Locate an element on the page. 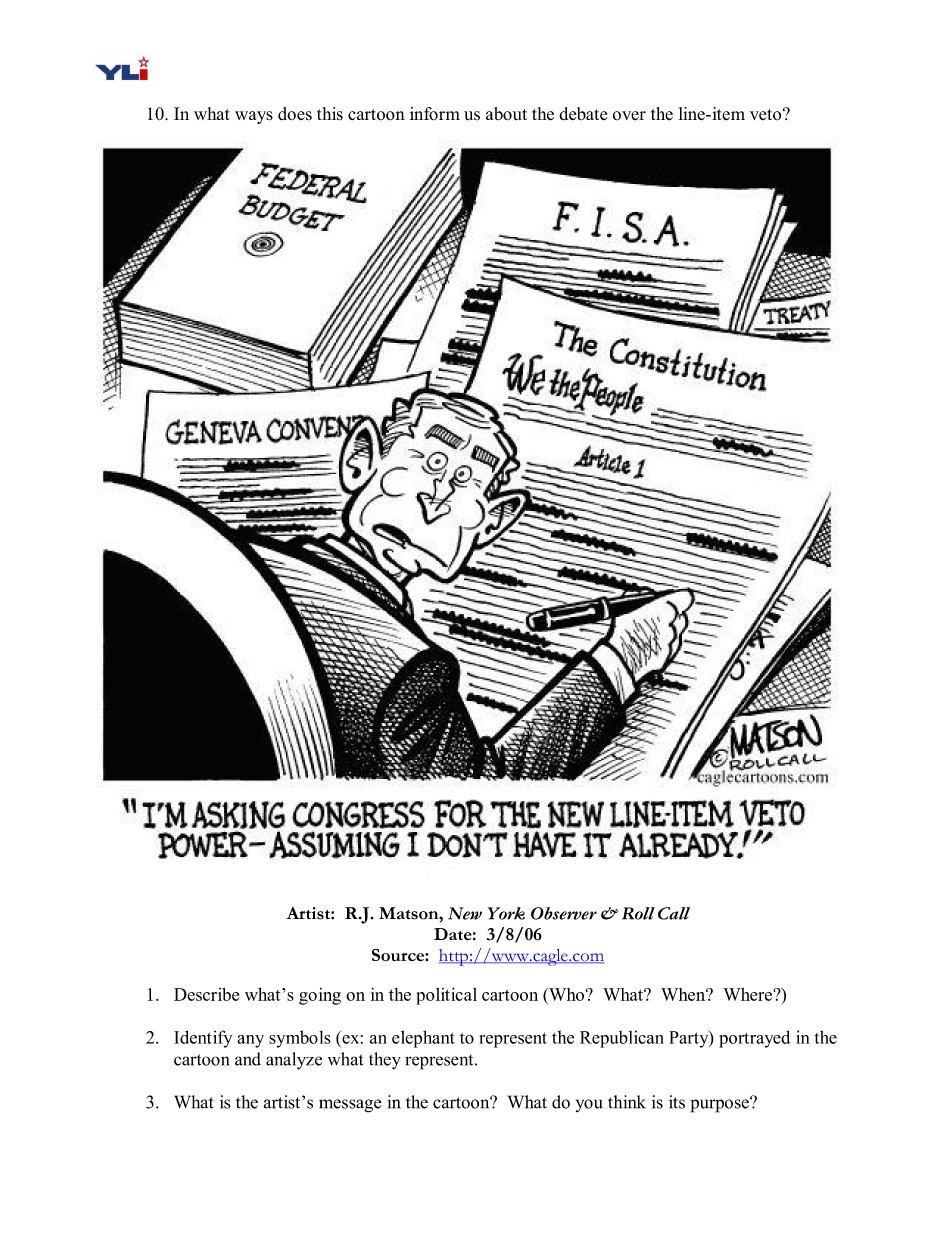 The width and height of the page is (952, 1233). ways is located at coordinates (254, 117).
